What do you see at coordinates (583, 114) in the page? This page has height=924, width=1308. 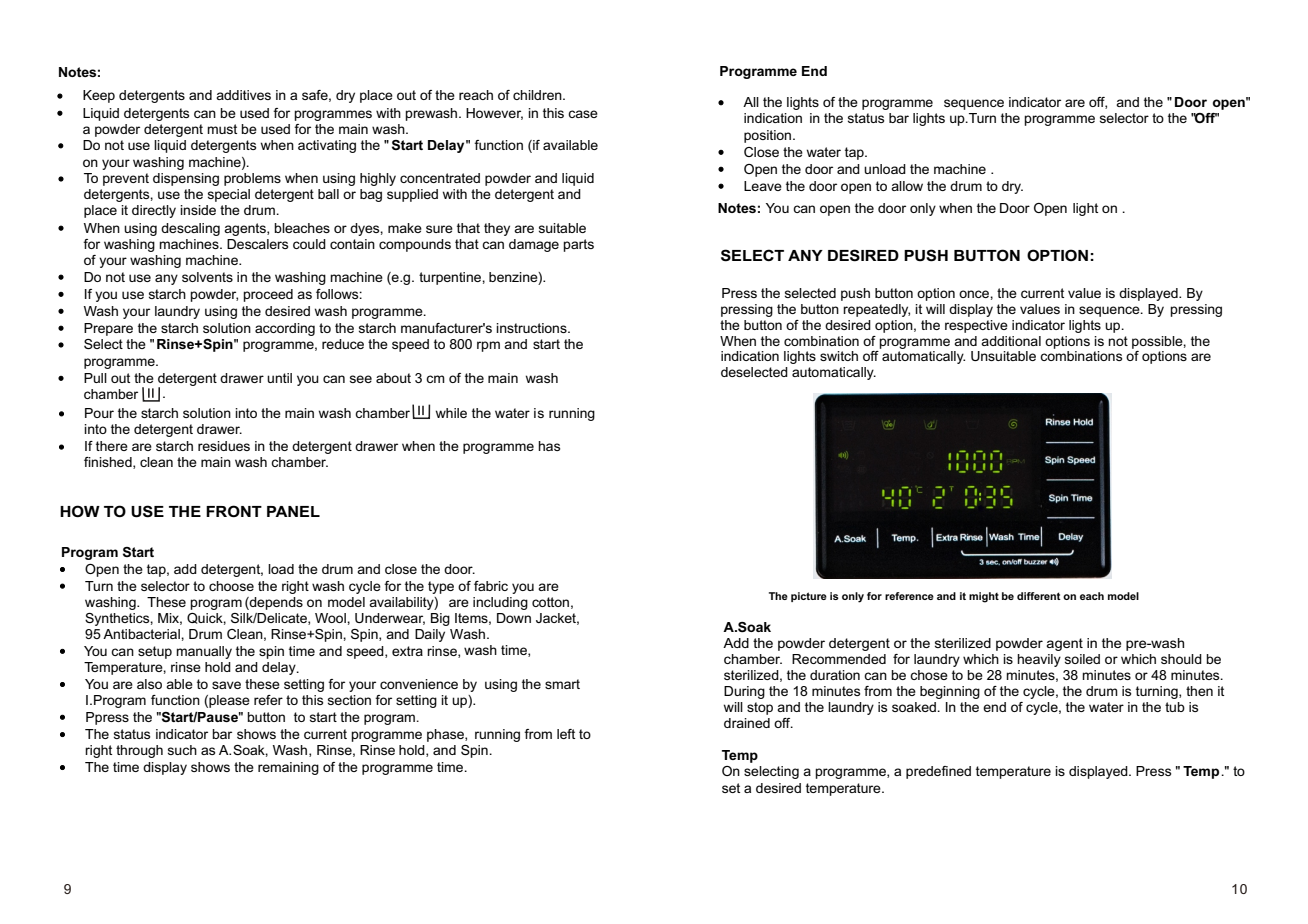 I see `case` at bounding box center [583, 114].
